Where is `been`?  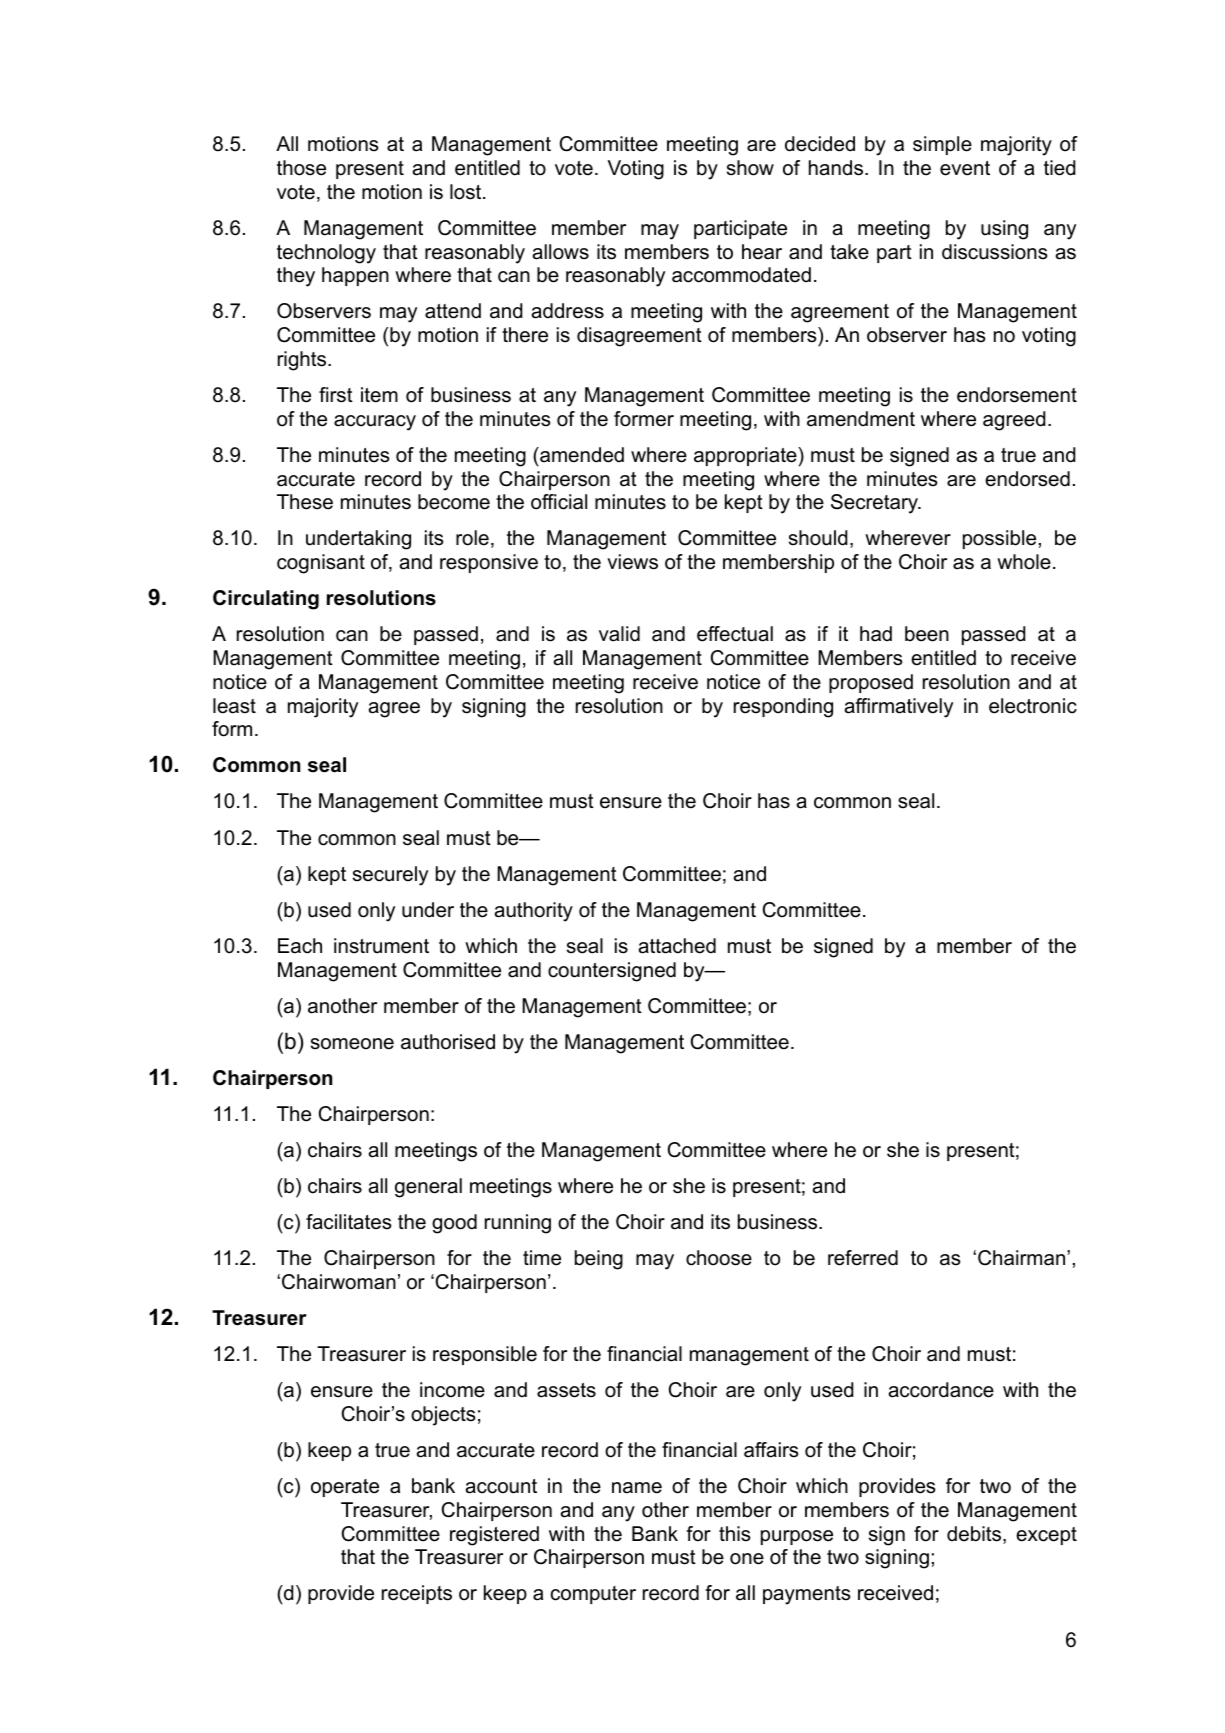
been is located at coordinates (927, 634).
